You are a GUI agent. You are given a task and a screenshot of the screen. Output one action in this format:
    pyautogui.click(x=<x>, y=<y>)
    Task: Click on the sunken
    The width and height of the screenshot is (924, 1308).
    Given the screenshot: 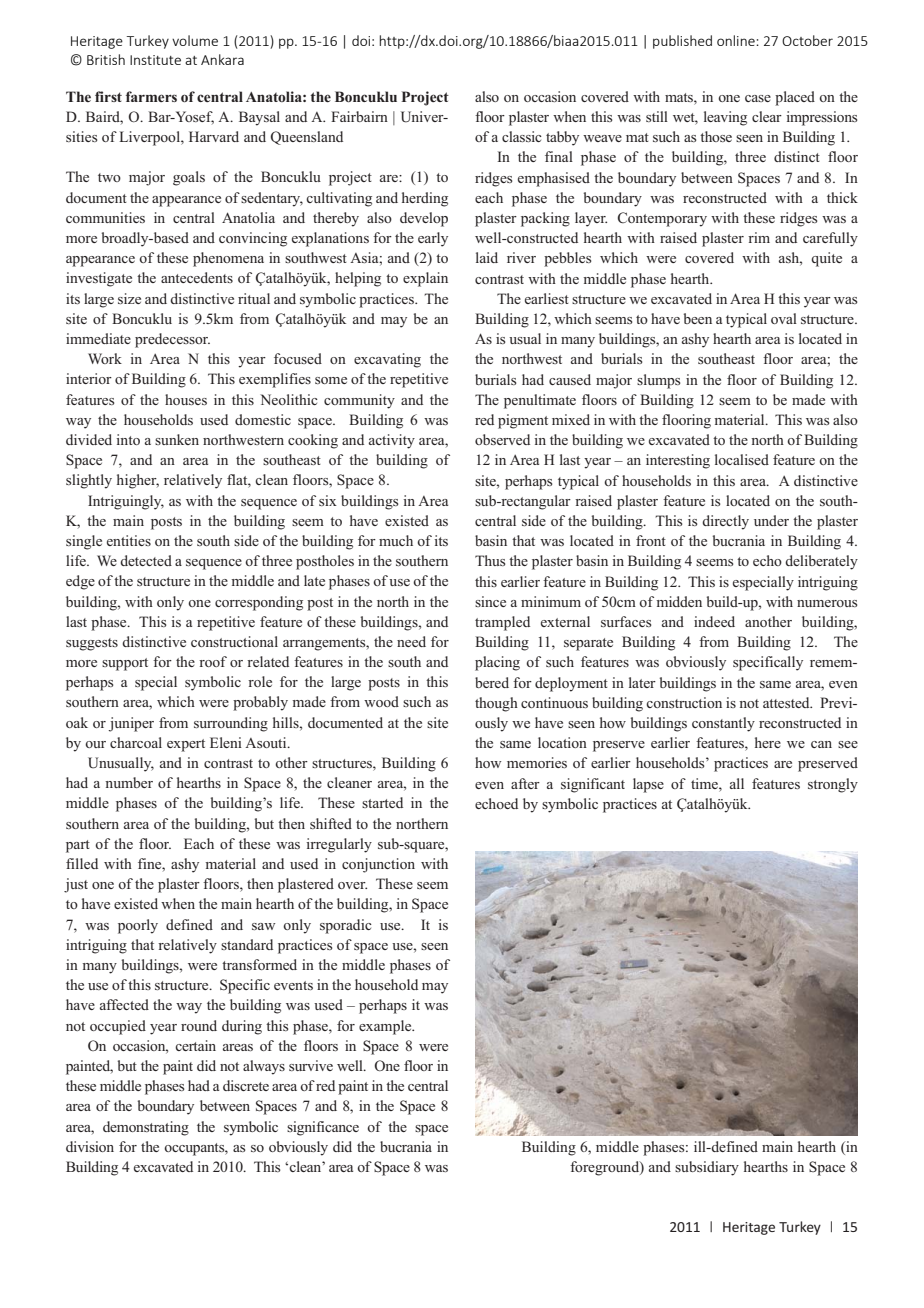 What is the action you would take?
    pyautogui.click(x=177, y=439)
